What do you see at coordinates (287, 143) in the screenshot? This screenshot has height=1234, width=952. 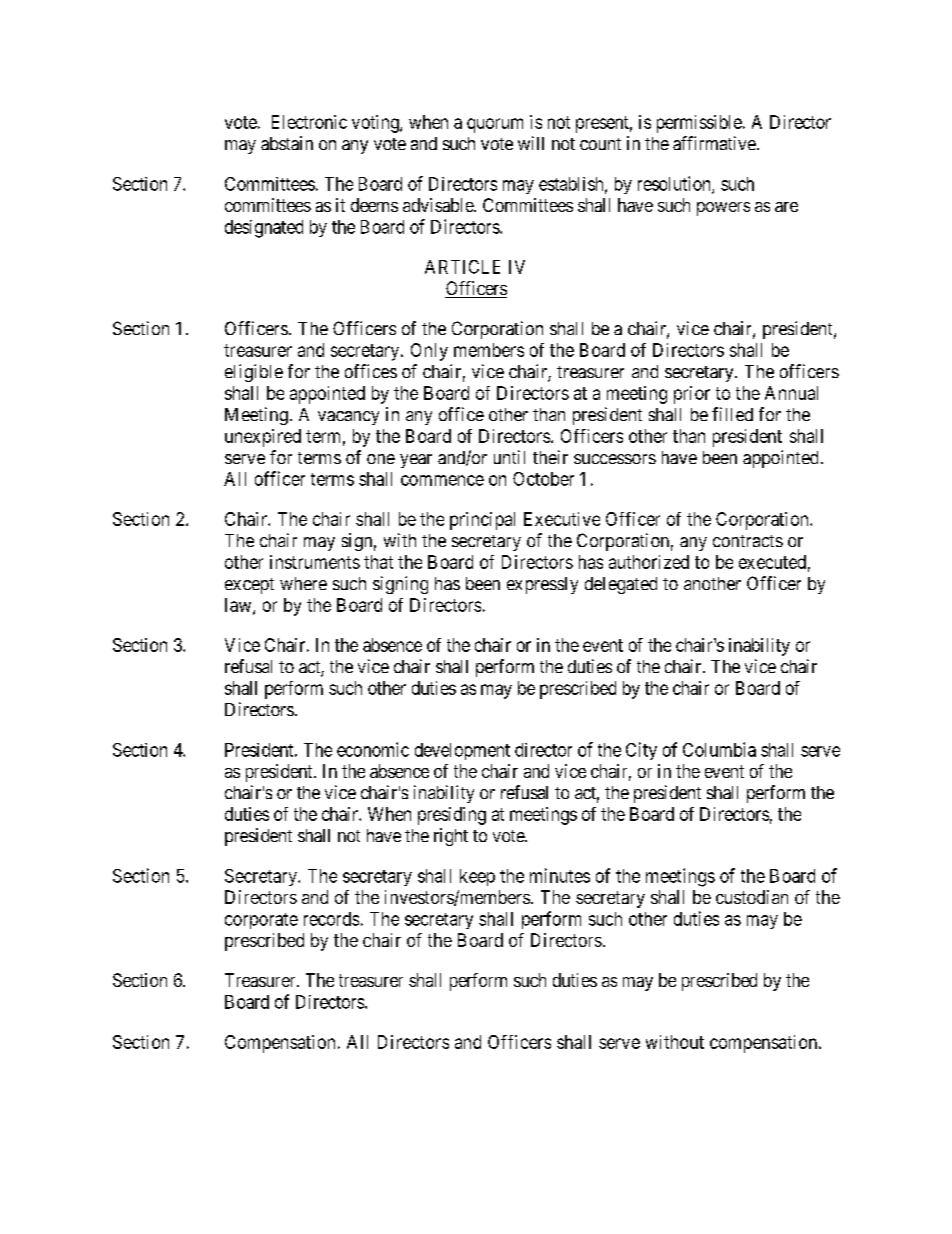 I see `abstain` at bounding box center [287, 143].
